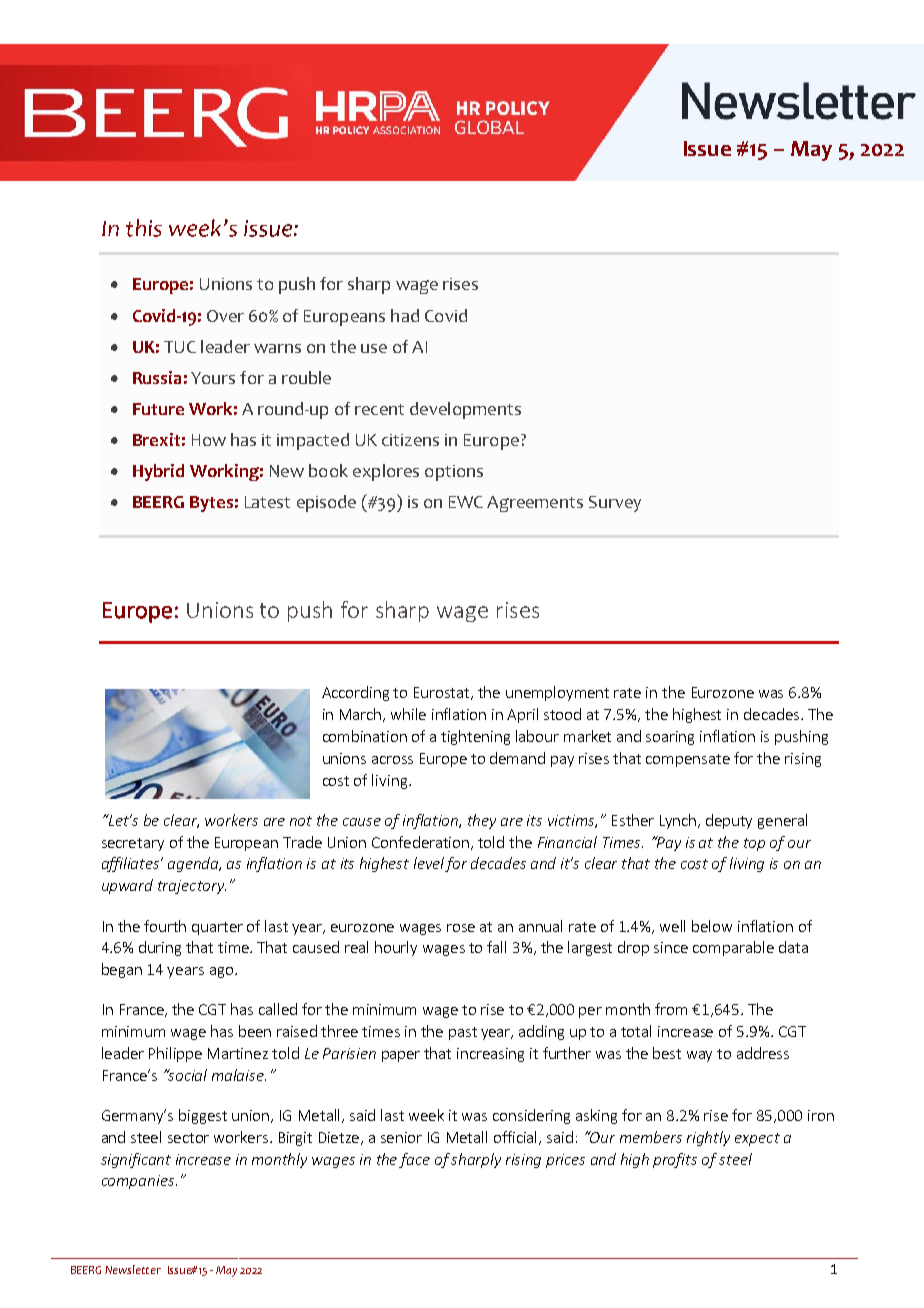 The width and height of the screenshot is (924, 1308). What do you see at coordinates (675, 1160) in the screenshot?
I see `profits` at bounding box center [675, 1160].
